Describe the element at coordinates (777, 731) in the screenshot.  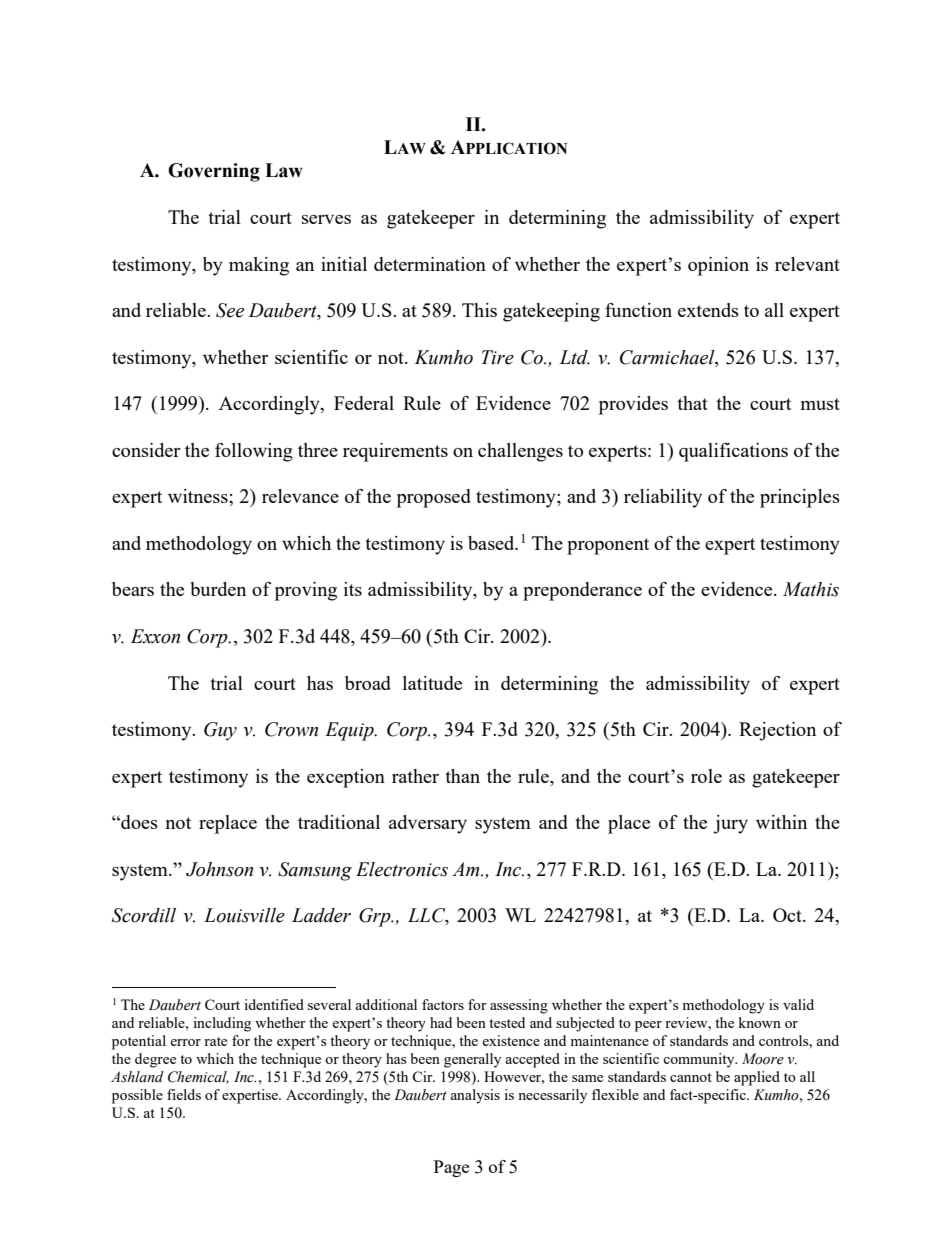
I see `Rejection` at that location.
